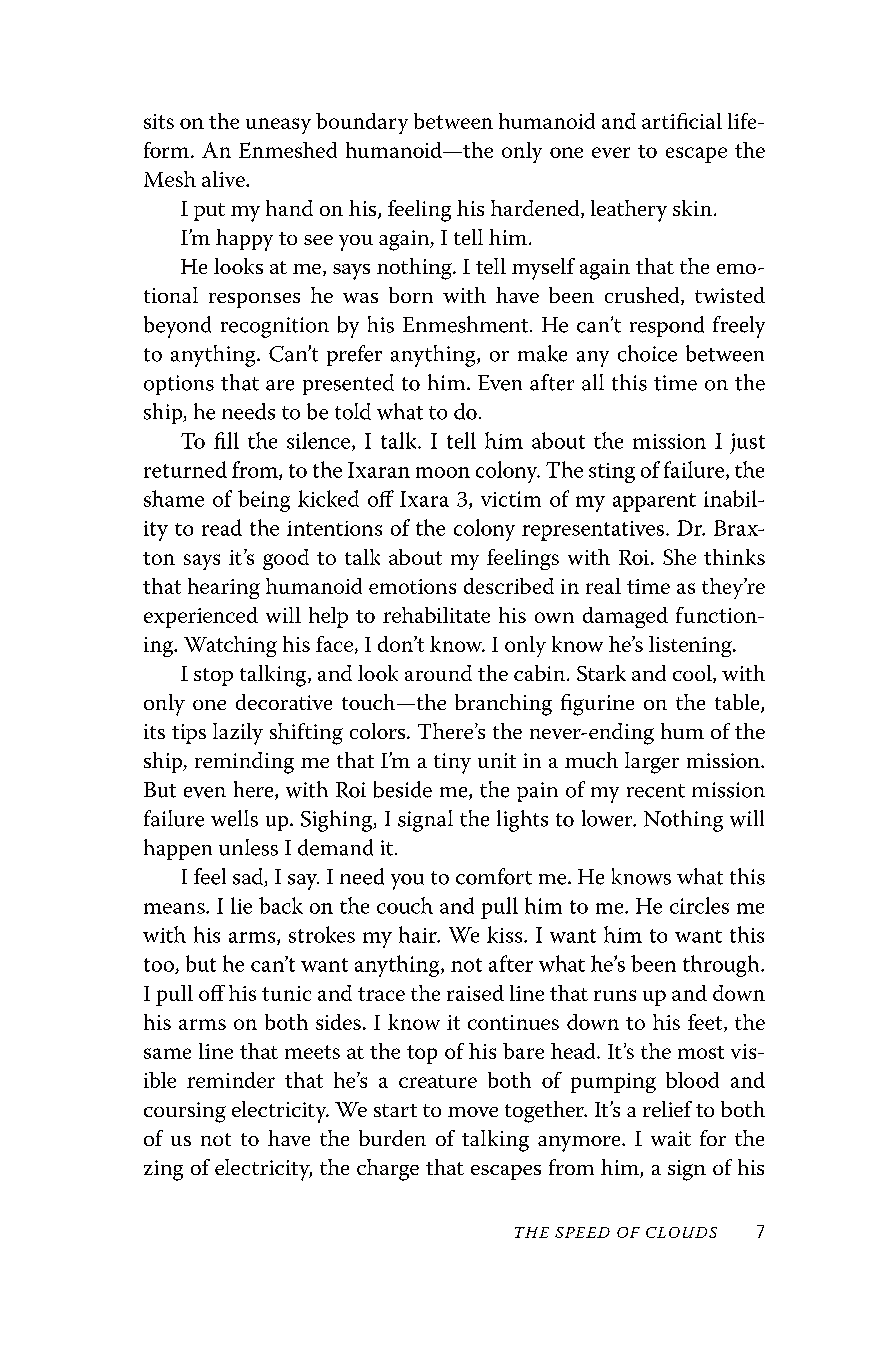 The height and width of the screenshot is (1345, 896). Describe the element at coordinates (494, 876) in the screenshot. I see `comfort` at that location.
